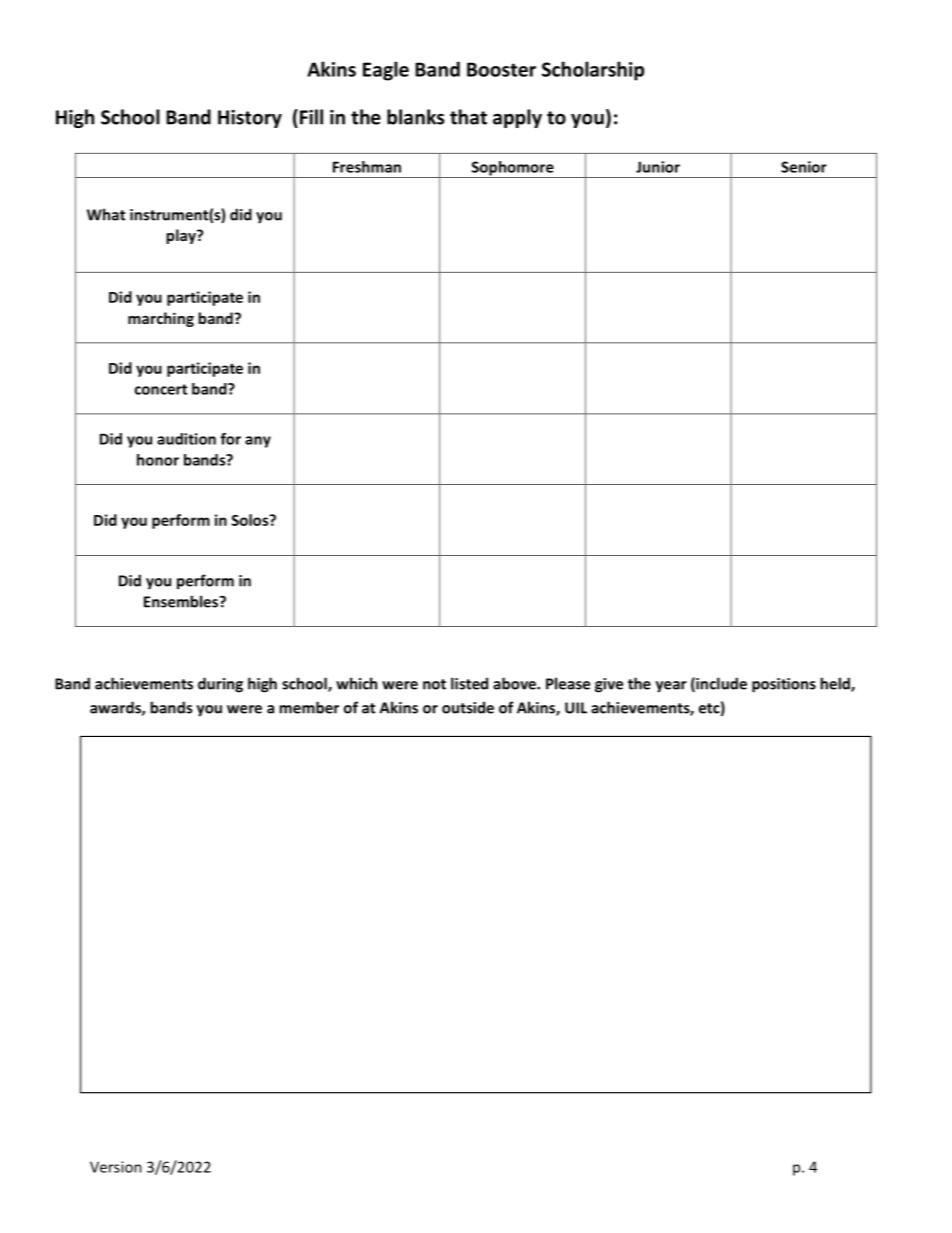  Describe the element at coordinates (671, 687) in the page. I see `year` at that location.
